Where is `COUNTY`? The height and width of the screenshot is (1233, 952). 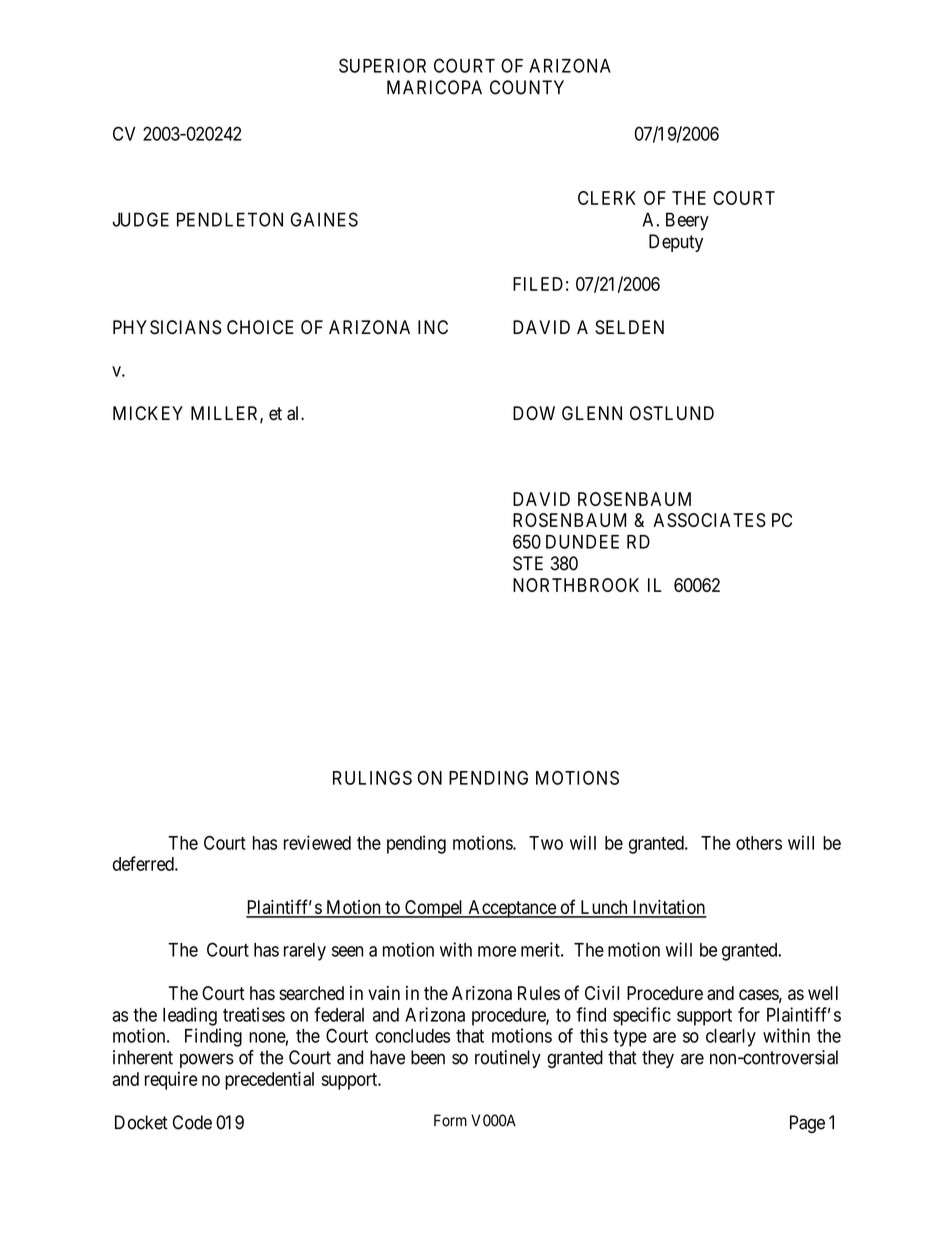
COUNTY is located at coordinates (527, 87).
